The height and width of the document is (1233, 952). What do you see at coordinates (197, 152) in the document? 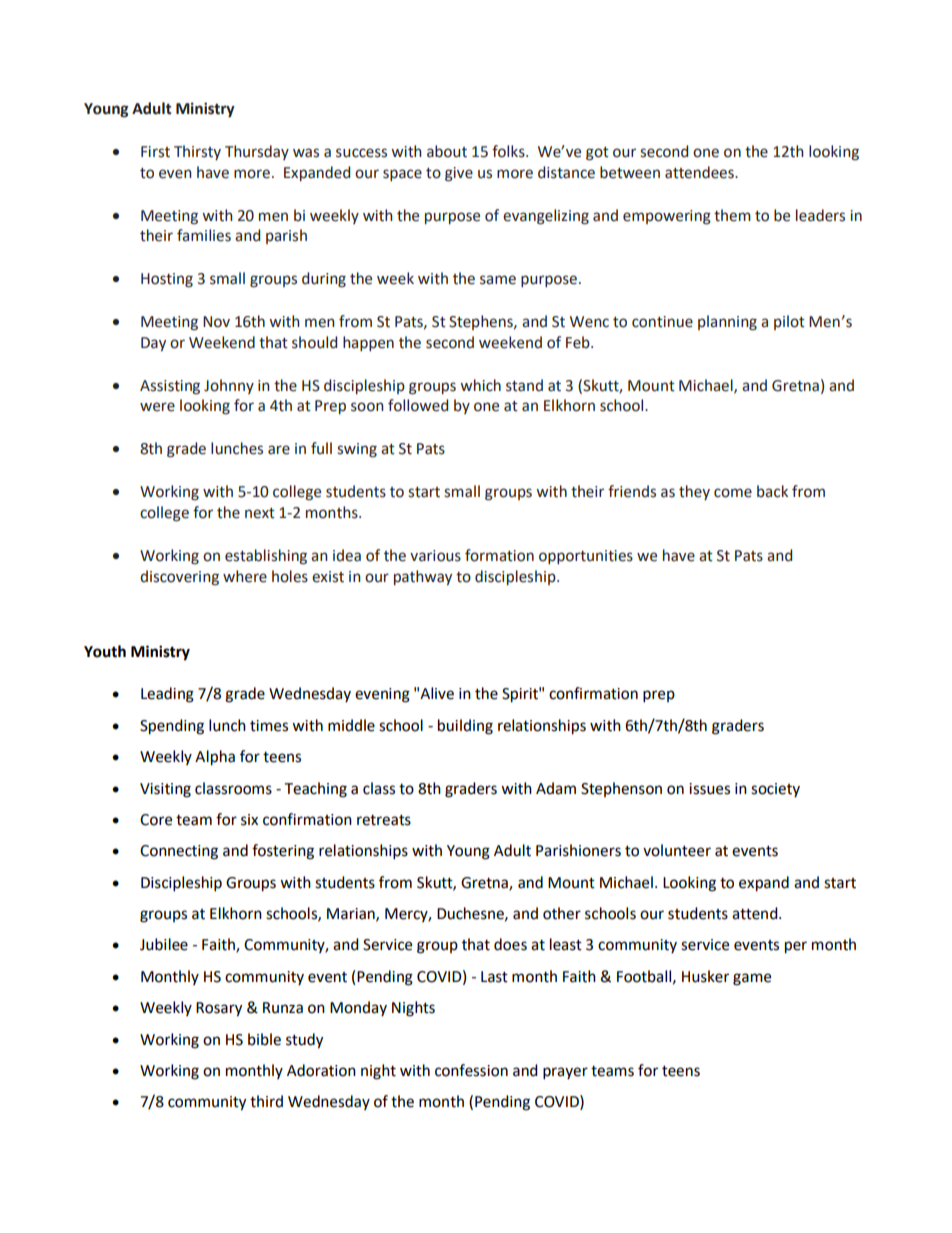
I see `Thirsty` at bounding box center [197, 152].
